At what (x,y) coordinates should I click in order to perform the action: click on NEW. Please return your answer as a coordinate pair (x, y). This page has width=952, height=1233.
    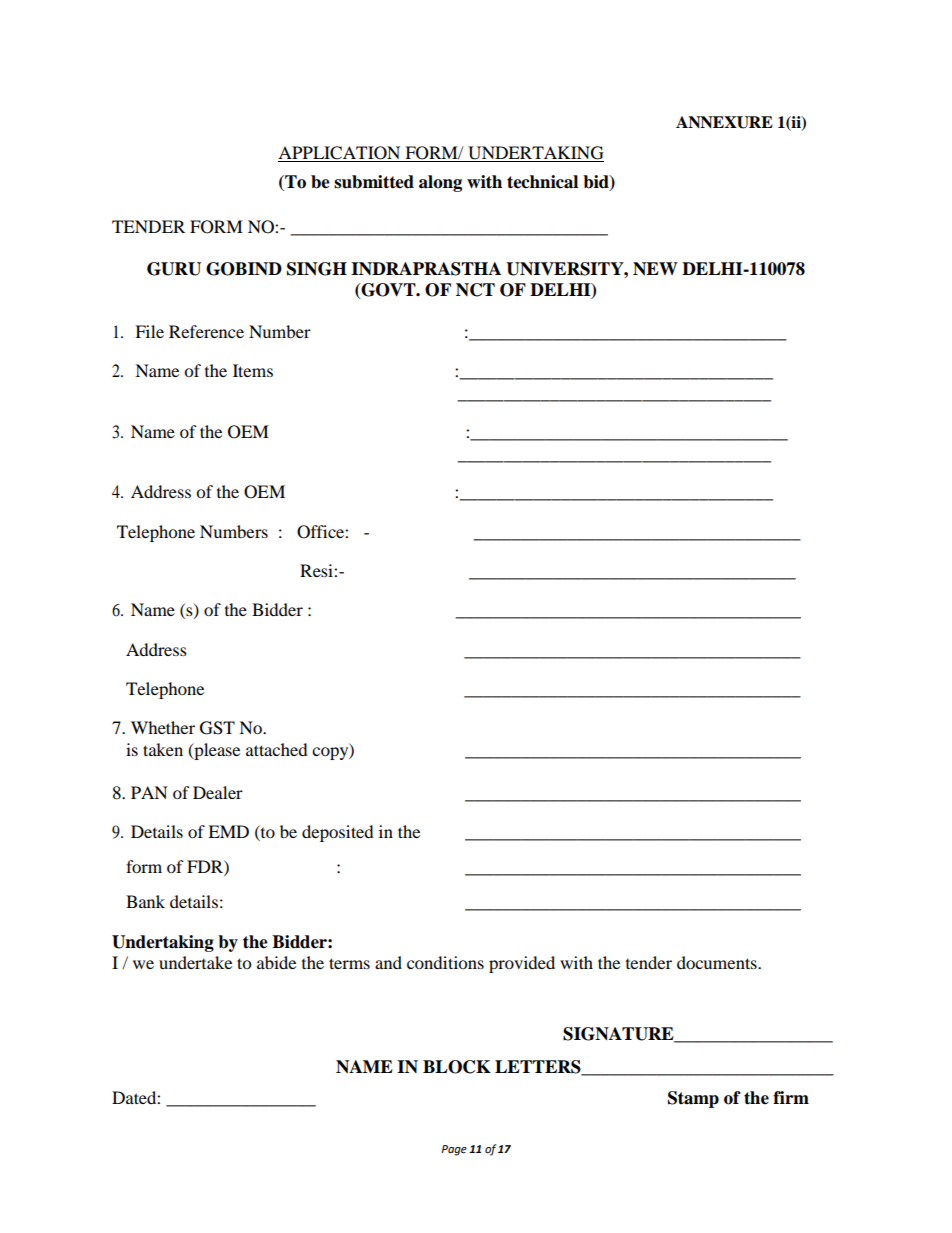
    Looking at the image, I should click on (655, 269).
